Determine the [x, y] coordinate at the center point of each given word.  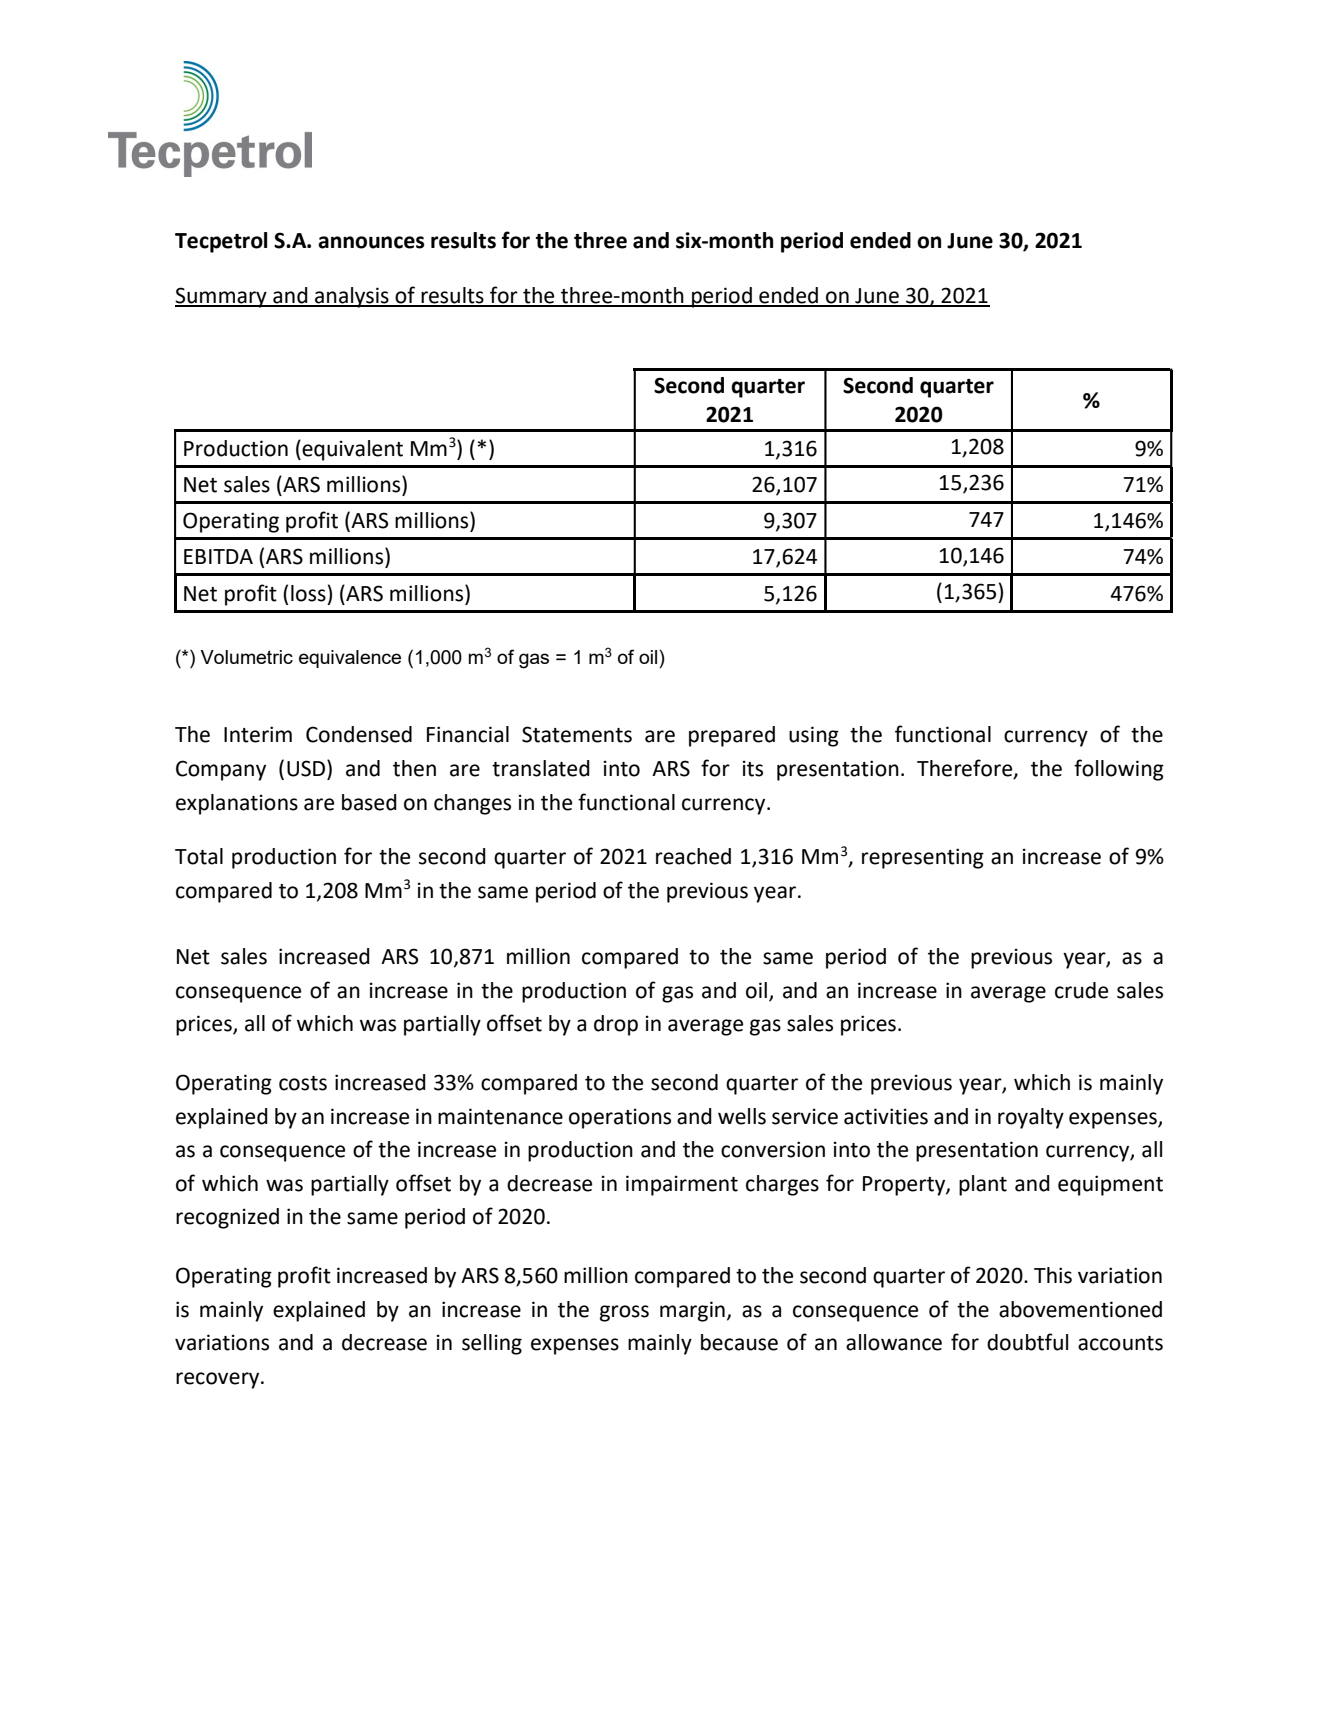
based [369, 802]
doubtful [1027, 1342]
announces [371, 242]
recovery [219, 1380]
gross [624, 1313]
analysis [352, 297]
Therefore [966, 769]
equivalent [352, 450]
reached [693, 856]
